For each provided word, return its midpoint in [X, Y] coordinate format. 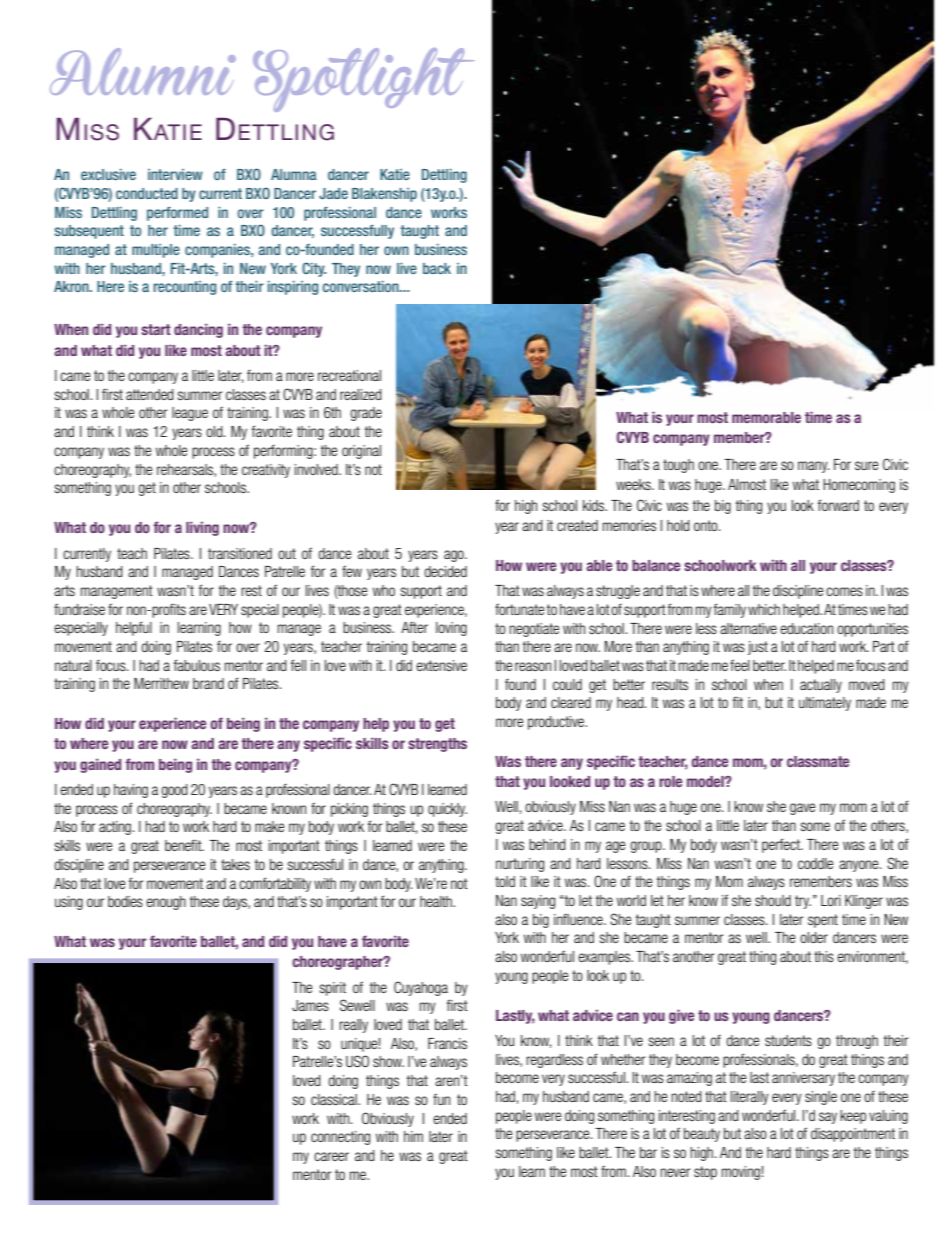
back [437, 268]
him [413, 1136]
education [806, 628]
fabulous [197, 665]
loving [451, 629]
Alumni [143, 71]
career [331, 1156]
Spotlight [363, 80]
